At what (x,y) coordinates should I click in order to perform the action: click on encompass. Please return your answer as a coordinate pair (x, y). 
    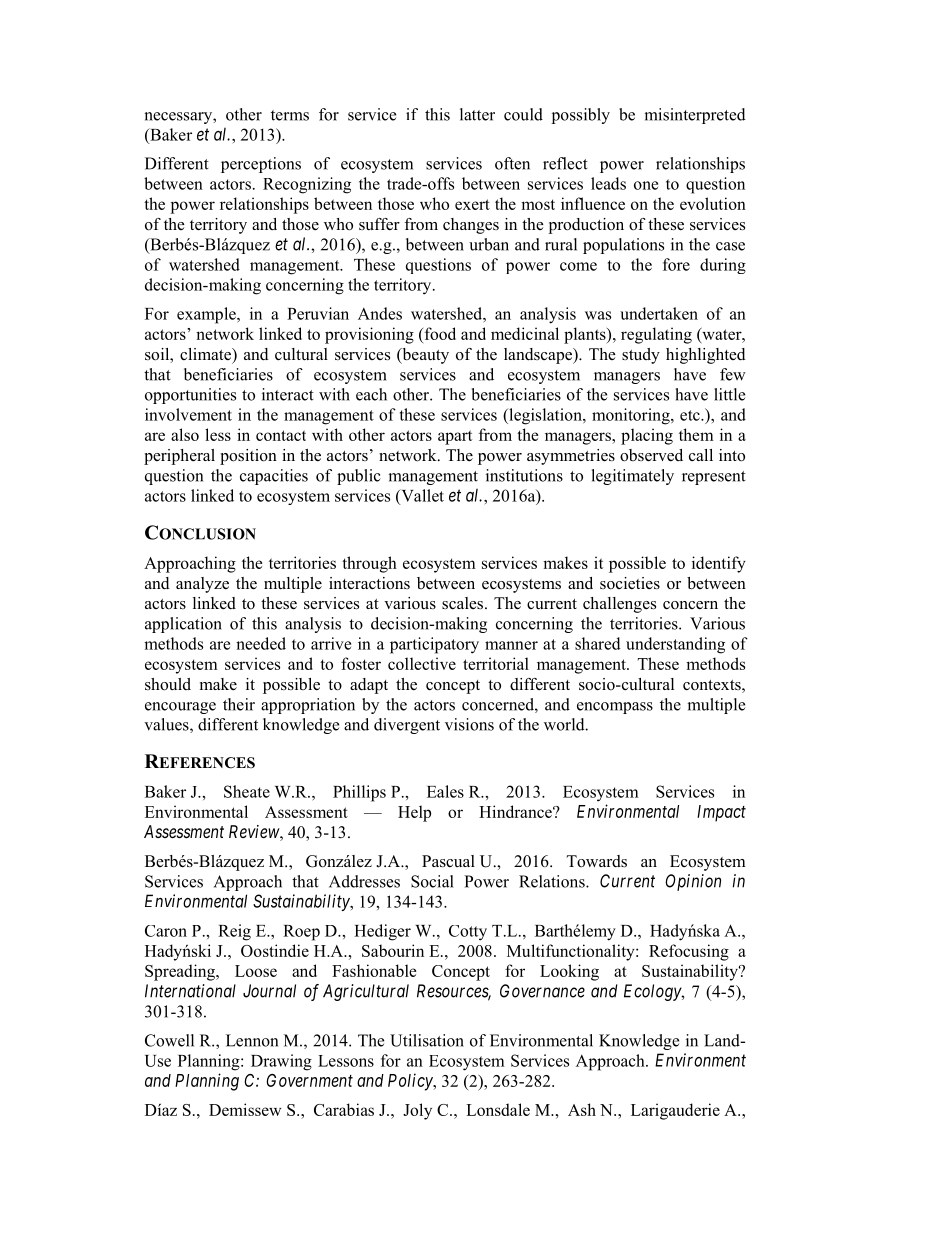
    Looking at the image, I should click on (615, 708).
